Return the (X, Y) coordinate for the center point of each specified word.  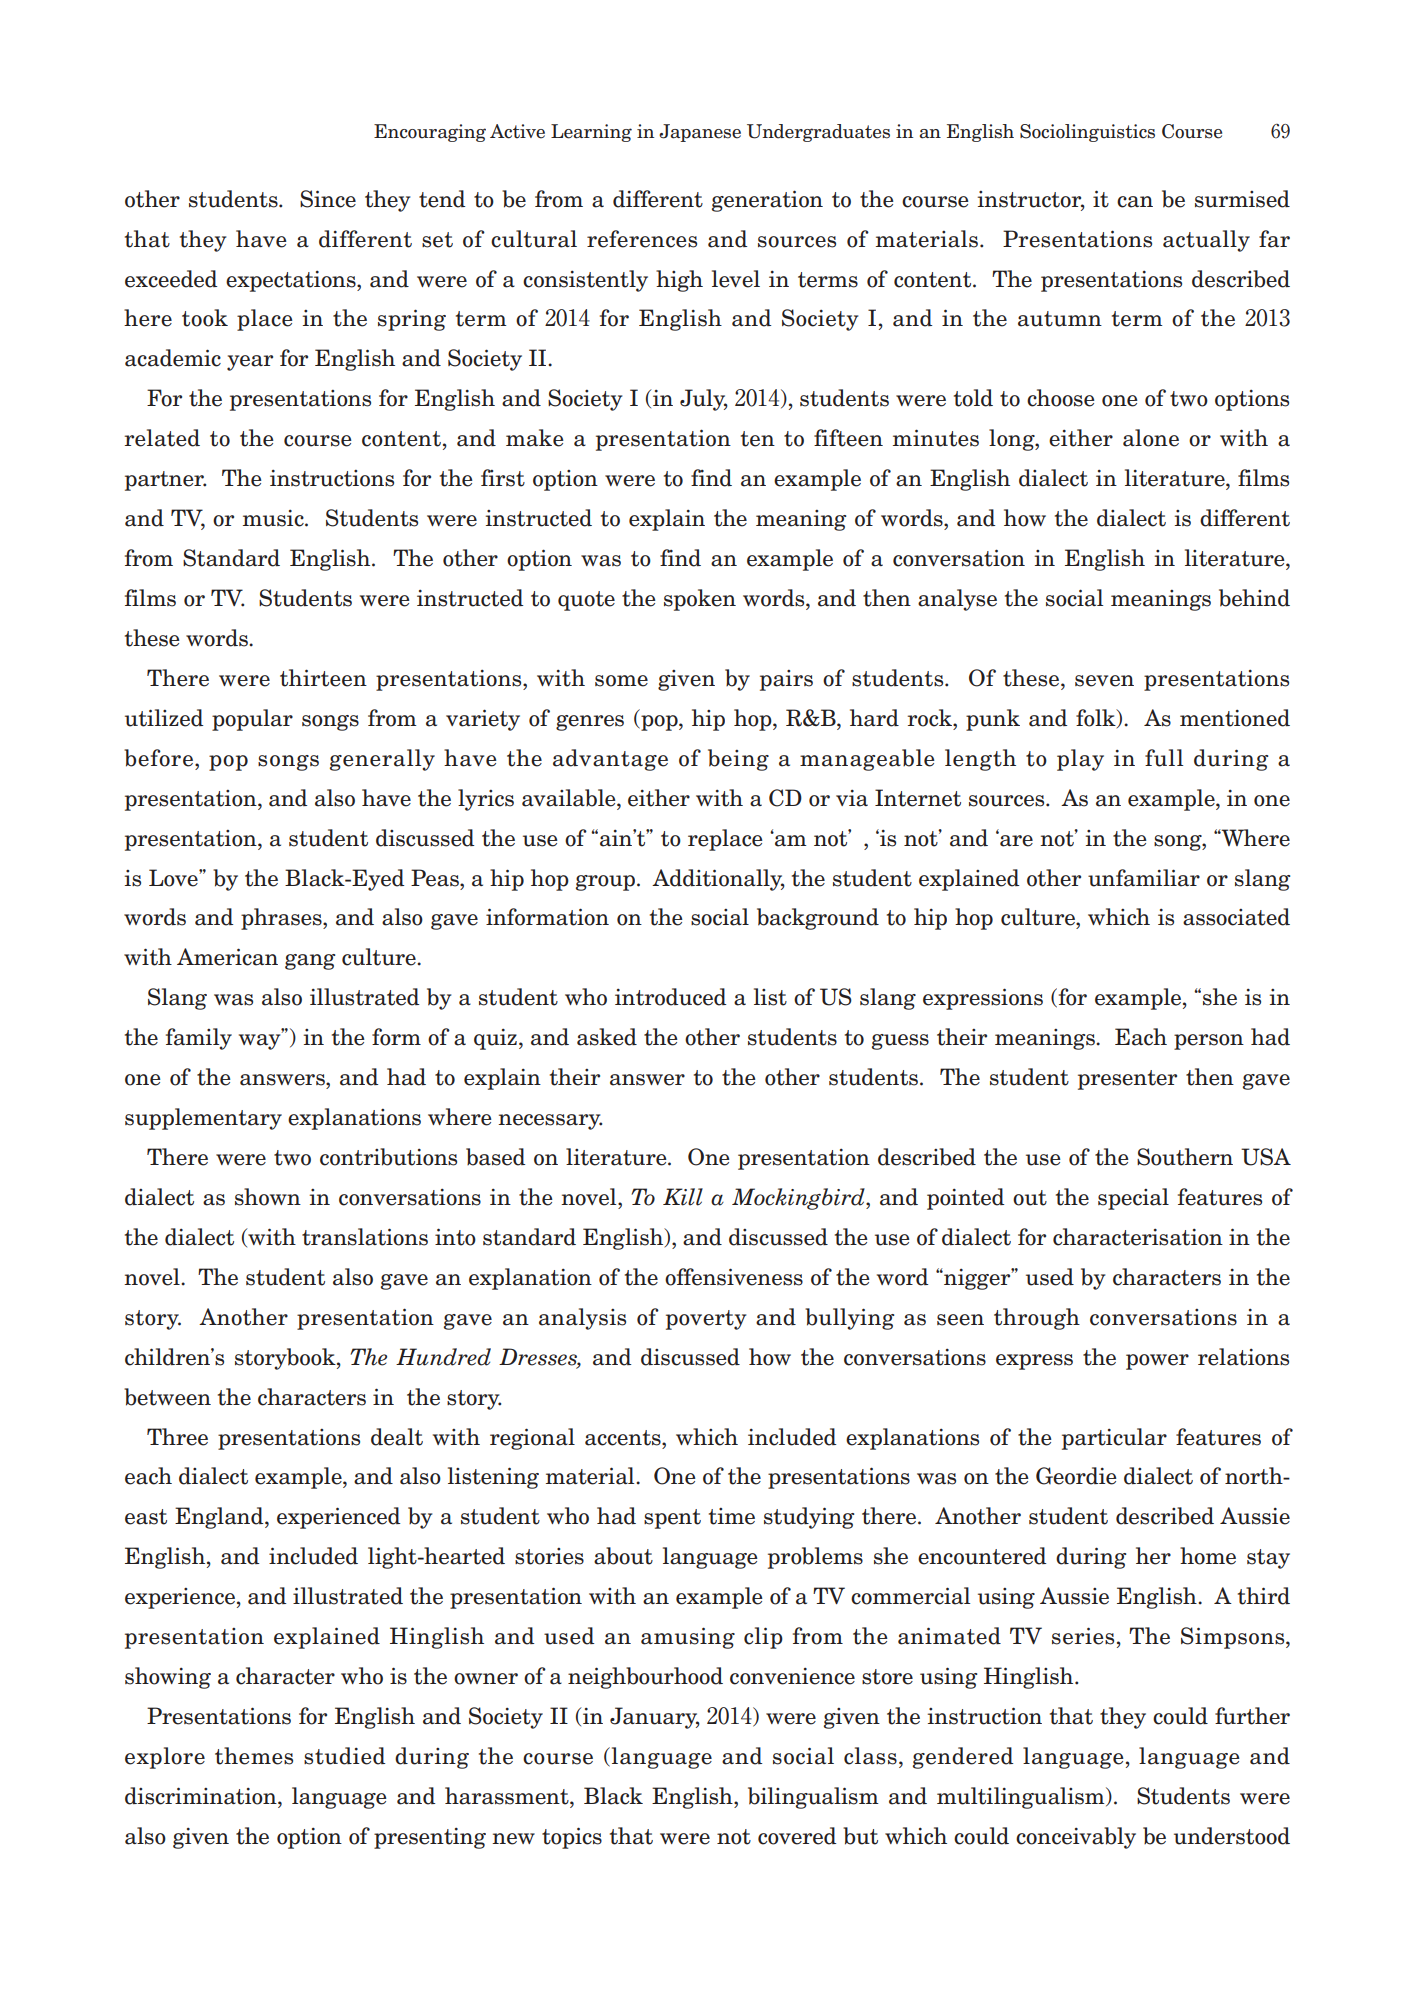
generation (767, 201)
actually (1206, 241)
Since (328, 199)
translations (365, 1237)
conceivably (1076, 1838)
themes (254, 1756)
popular (252, 720)
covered (797, 1836)
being (738, 760)
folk (1097, 718)
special (1133, 1199)
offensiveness (734, 1277)
